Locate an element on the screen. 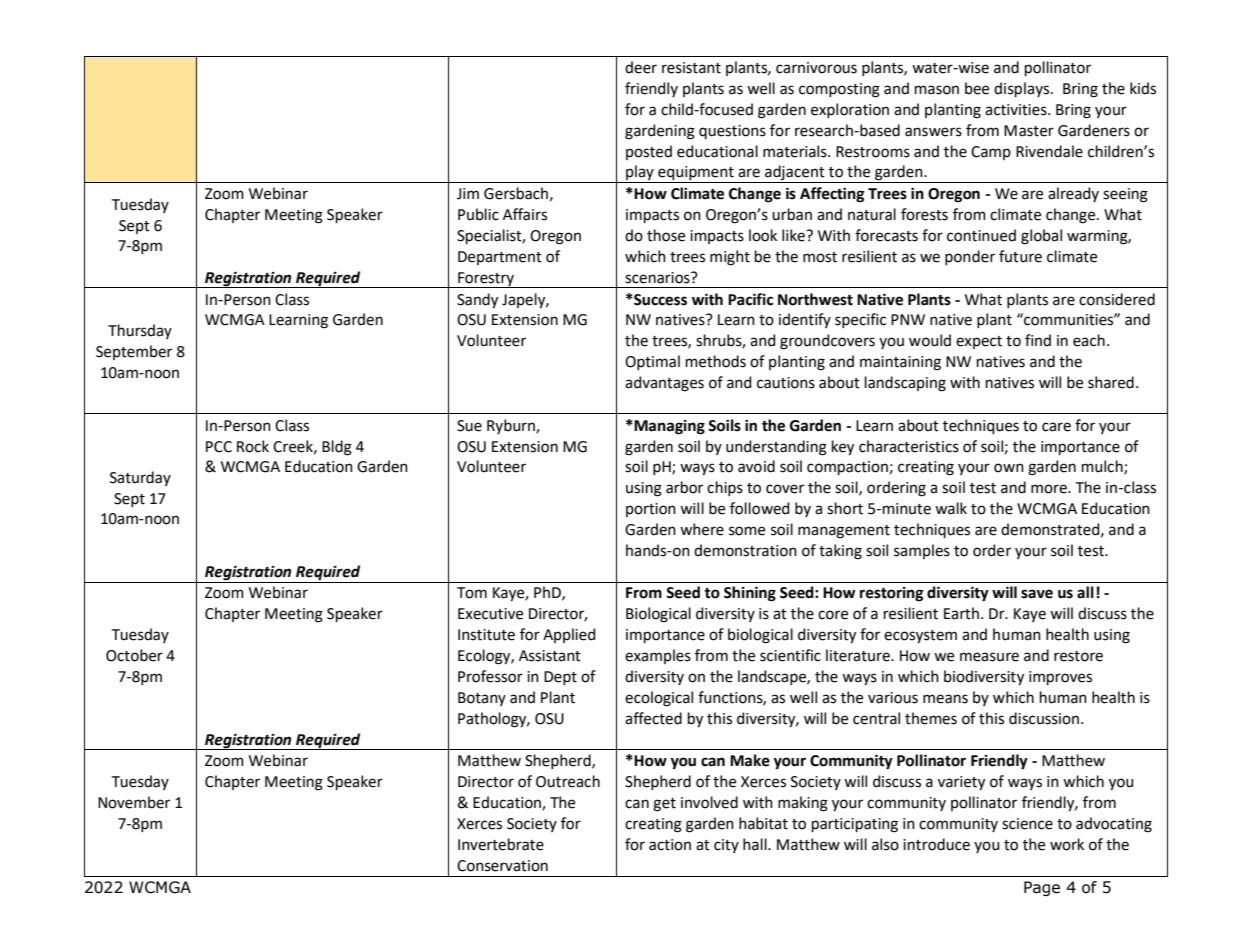 The width and height of the screenshot is (1233, 952). deer is located at coordinates (641, 67).
